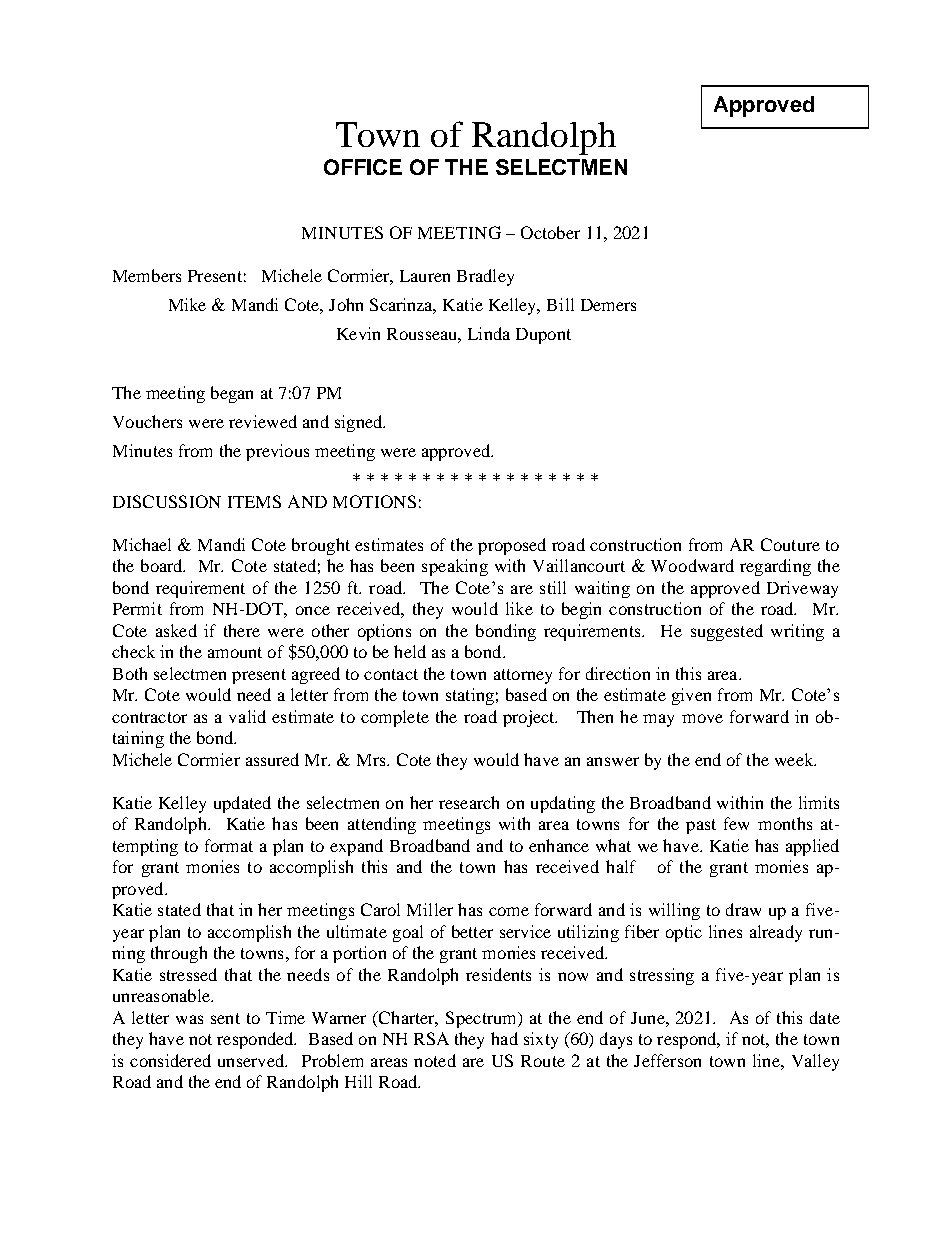 Image resolution: width=952 pixels, height=1233 pixels. Describe the element at coordinates (667, 1060) in the image. I see `Jefferson` at that location.
